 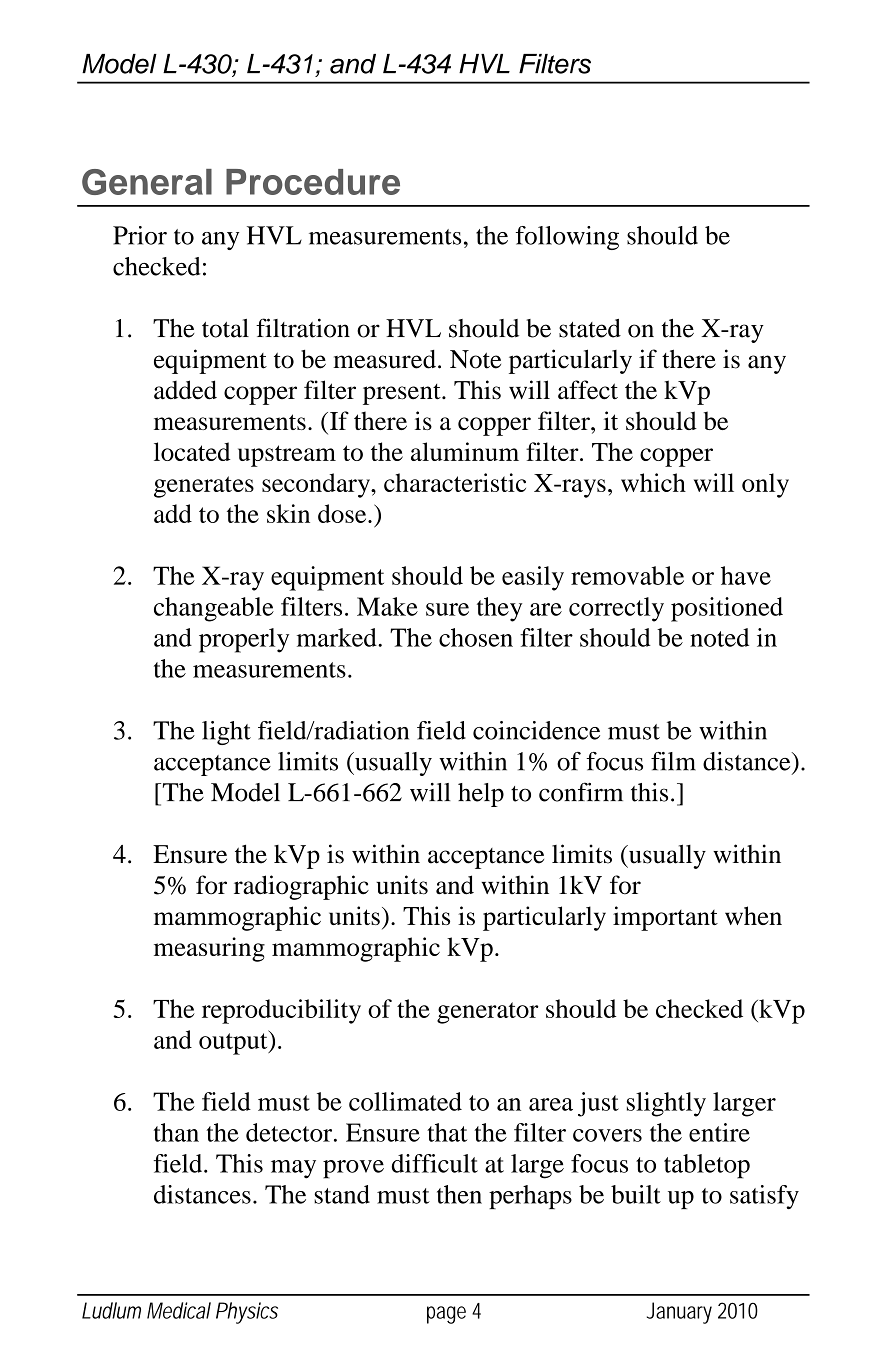 What do you see at coordinates (481, 795) in the image?
I see `help` at bounding box center [481, 795].
